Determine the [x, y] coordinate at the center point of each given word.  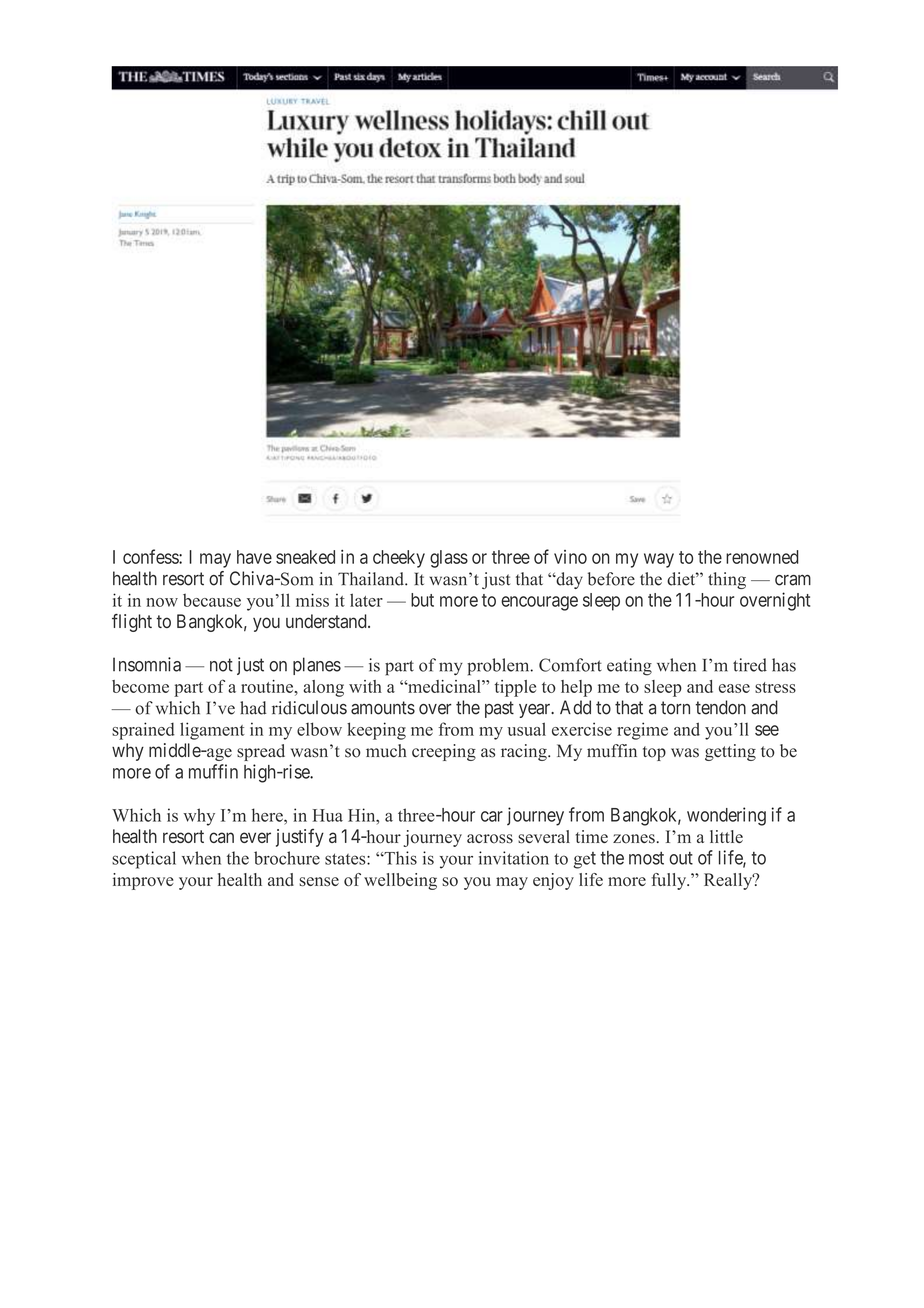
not [221, 665]
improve [143, 881]
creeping [444, 752]
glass [449, 559]
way [659, 560]
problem [499, 667]
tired [750, 665]
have [254, 557]
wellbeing [400, 881]
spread [261, 752]
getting [730, 752]
